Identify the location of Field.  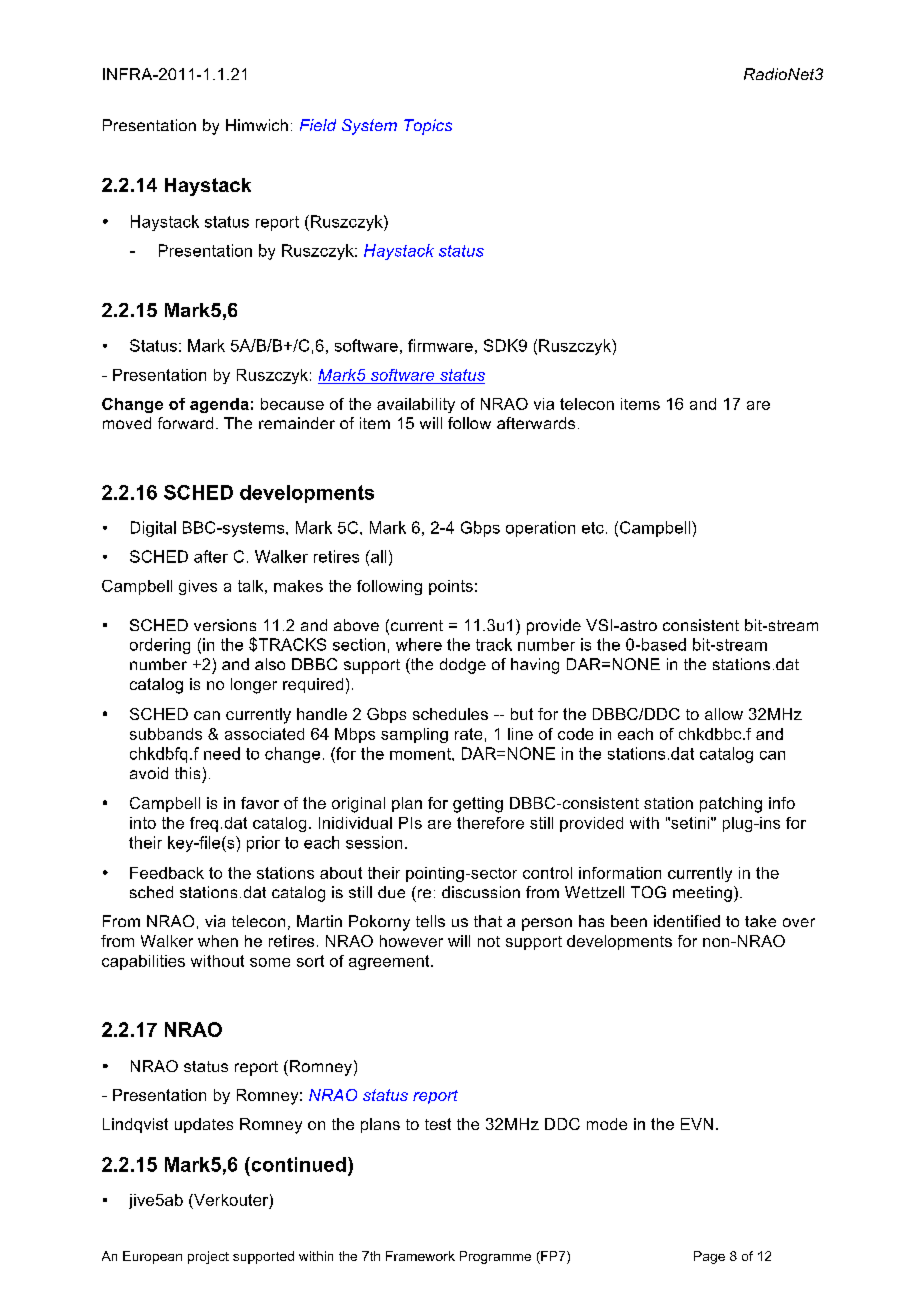
(318, 125).
